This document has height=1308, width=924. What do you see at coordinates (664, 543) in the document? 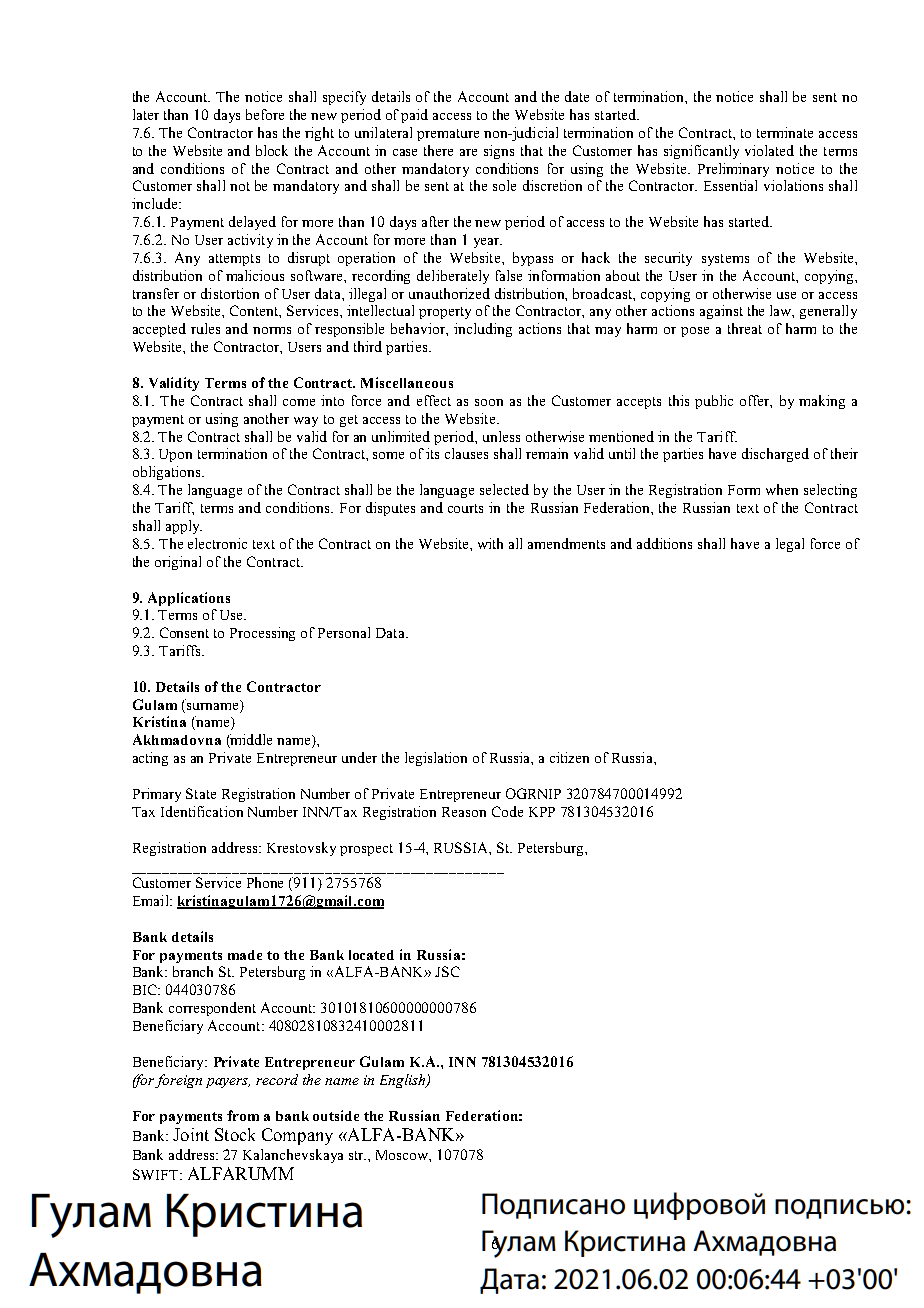
I see `additions` at bounding box center [664, 543].
